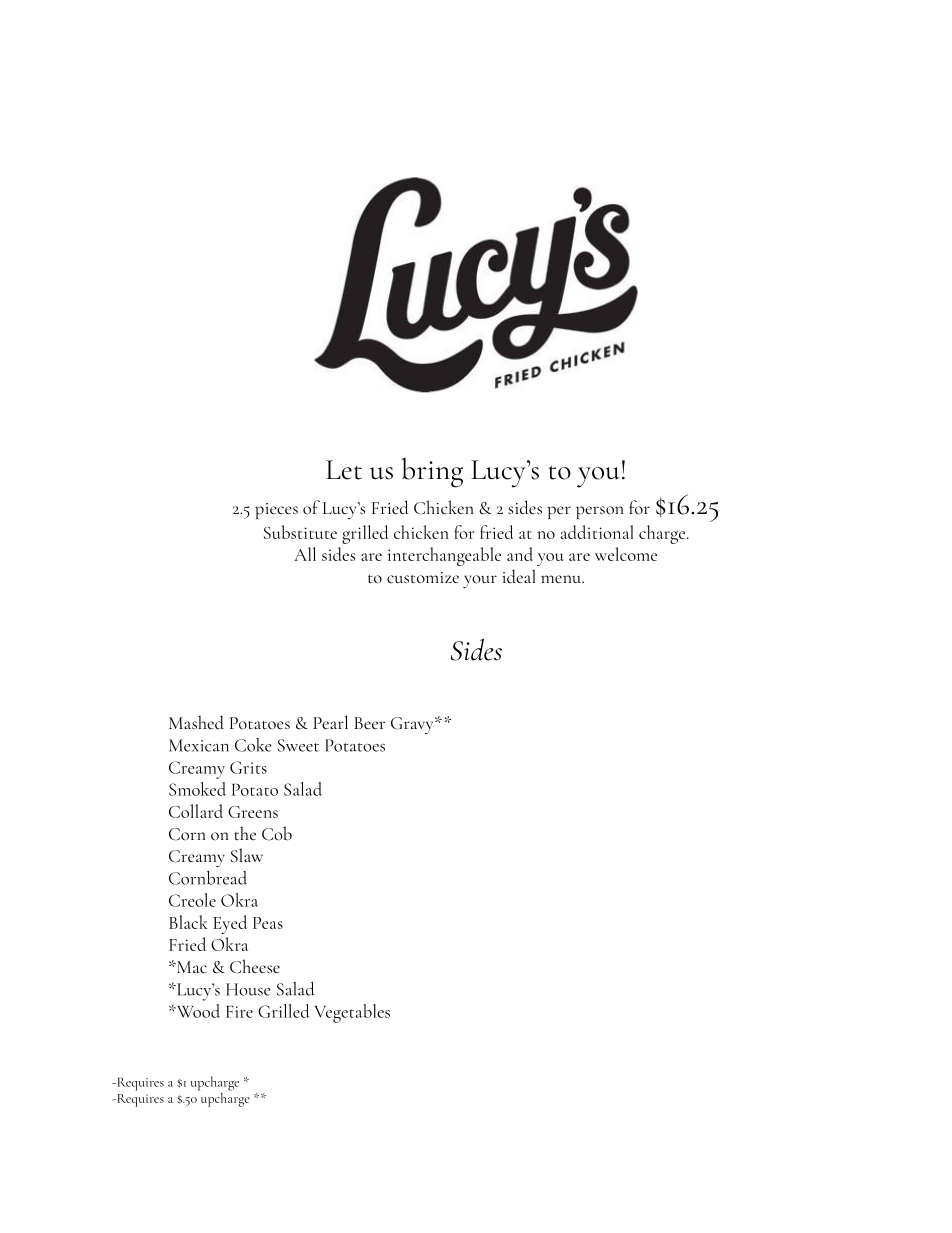  I want to click on Beer, so click(369, 723).
